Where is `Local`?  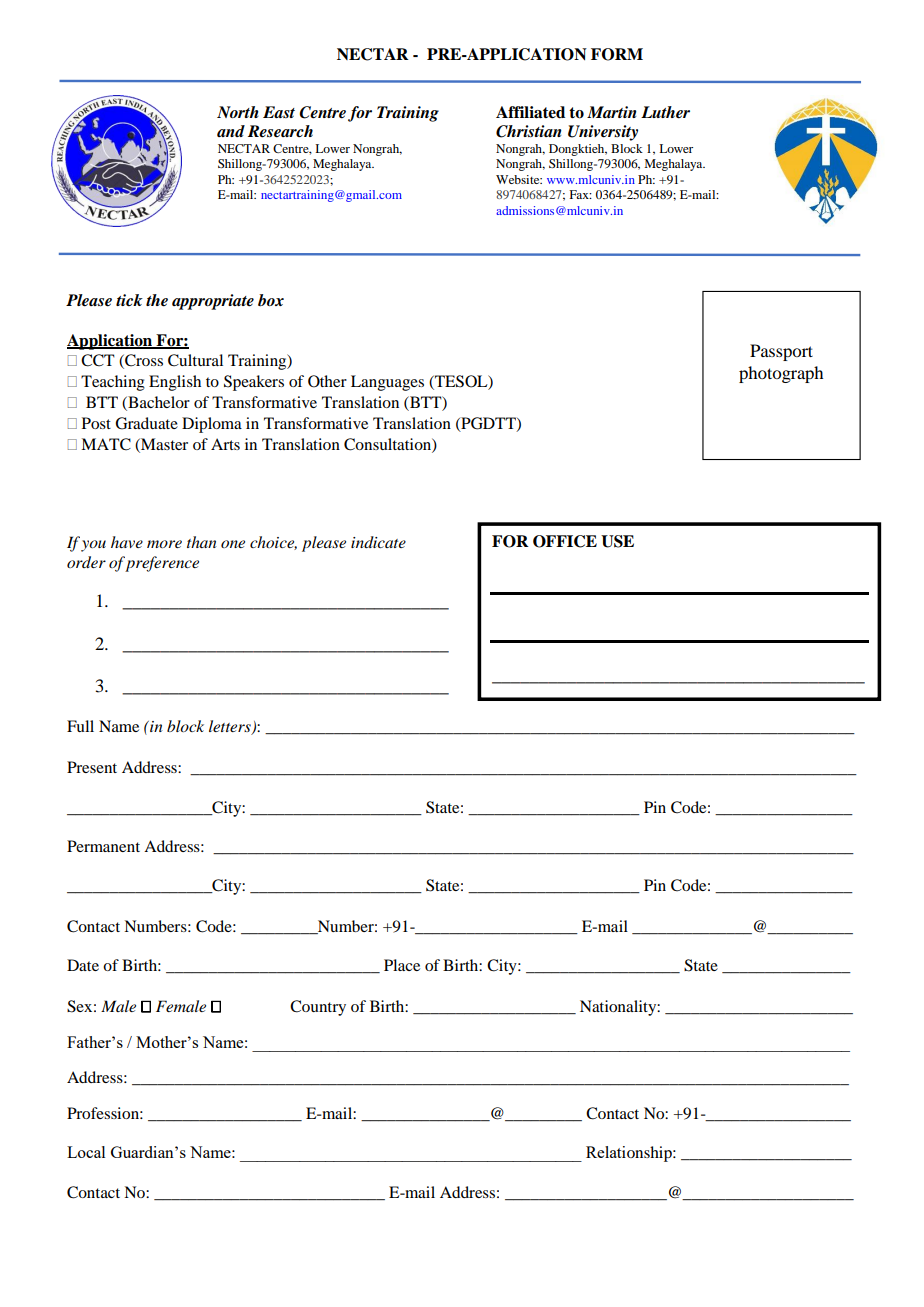
Local is located at coordinates (86, 1152).
